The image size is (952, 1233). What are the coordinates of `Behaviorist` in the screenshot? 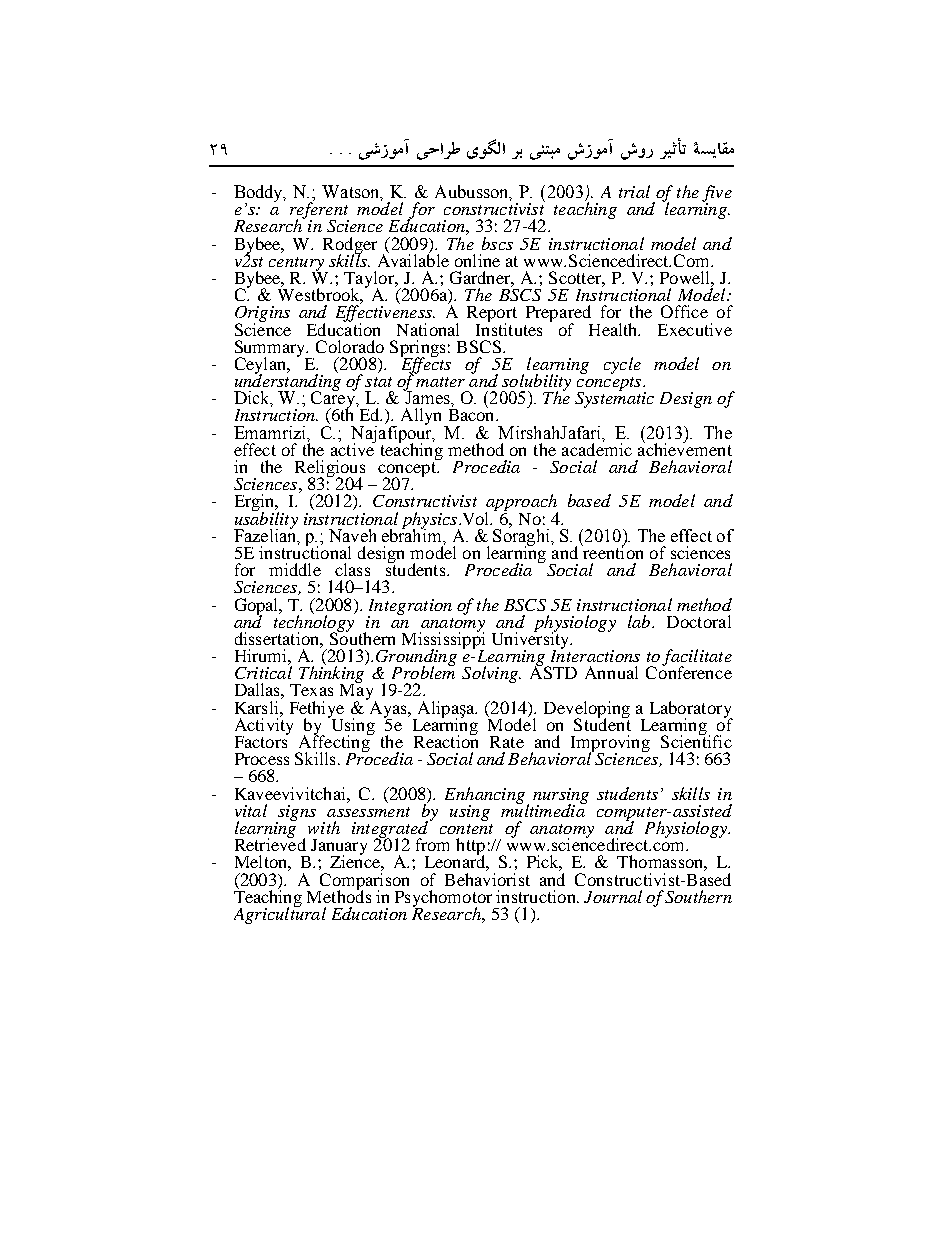 It's located at (487, 878).
